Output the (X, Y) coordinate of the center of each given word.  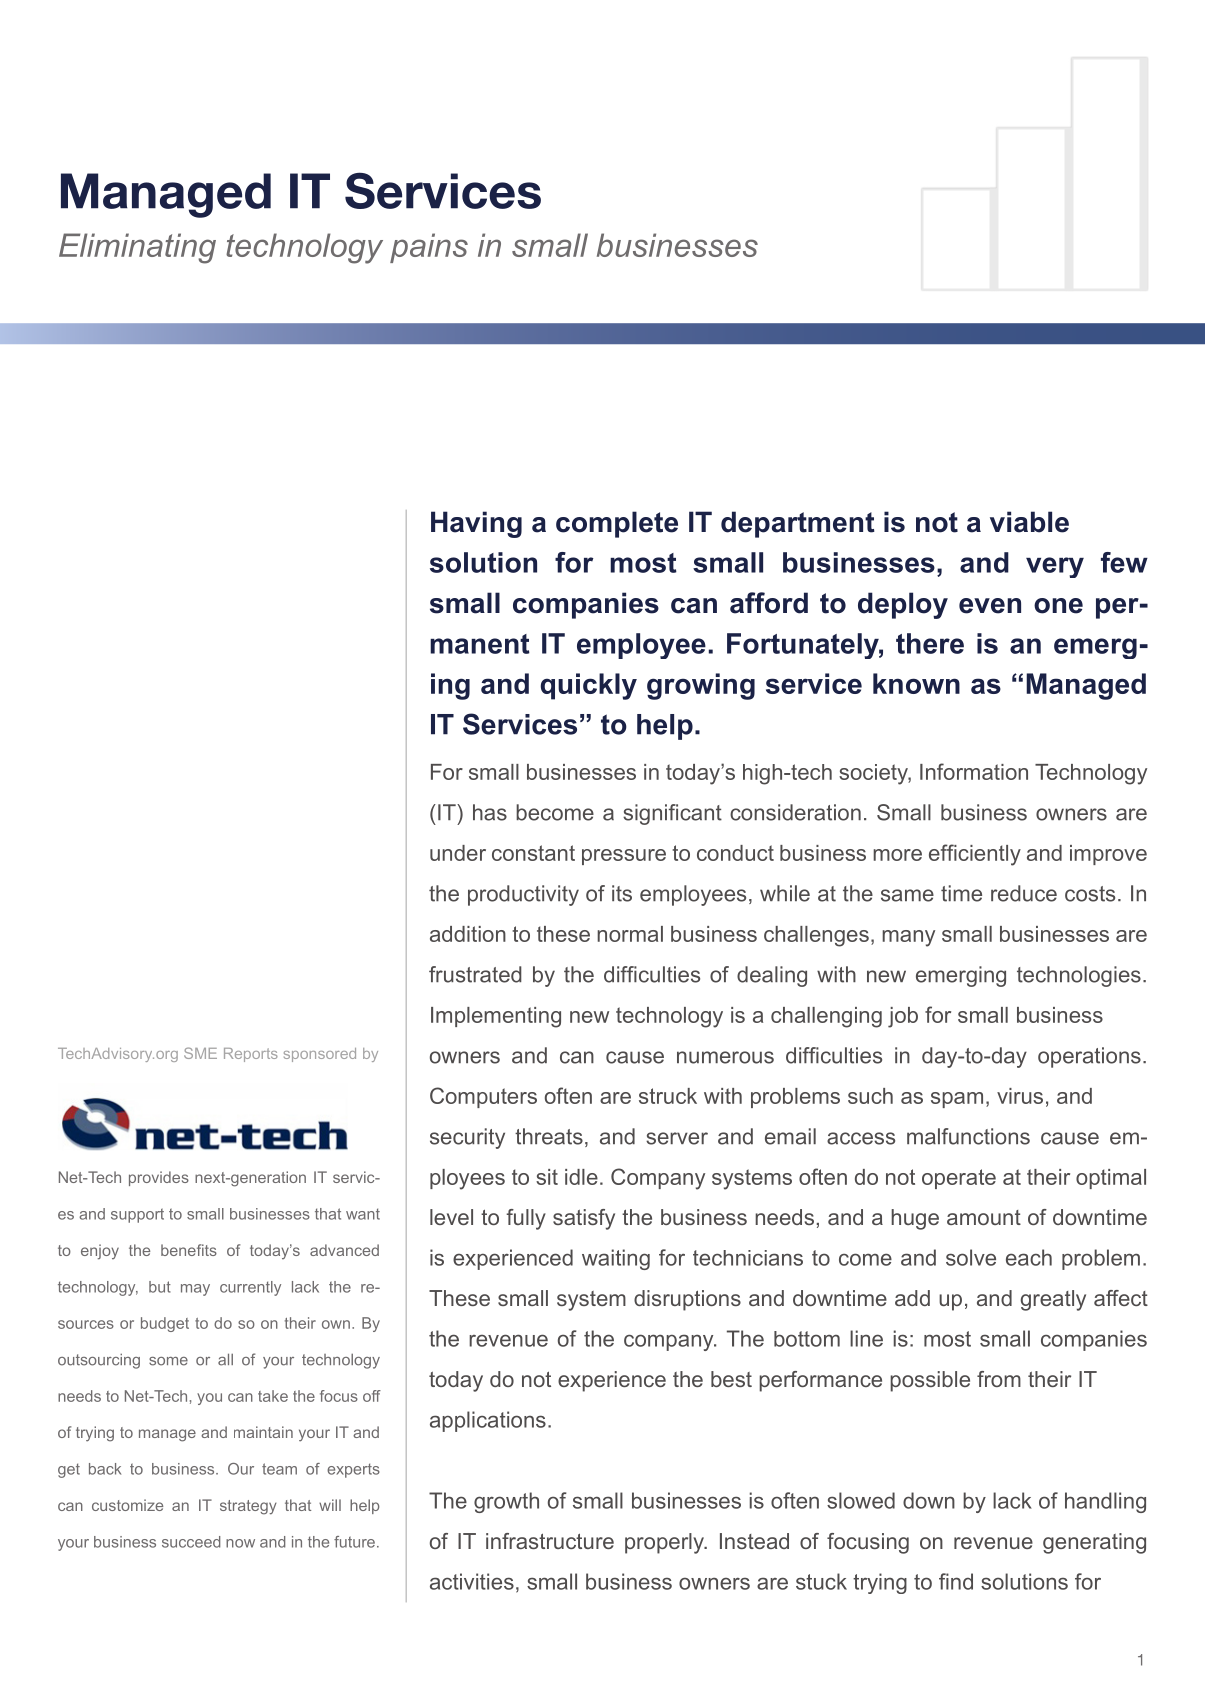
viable (1029, 522)
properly (665, 1543)
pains (429, 248)
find (956, 1581)
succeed (191, 1542)
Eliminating (137, 248)
